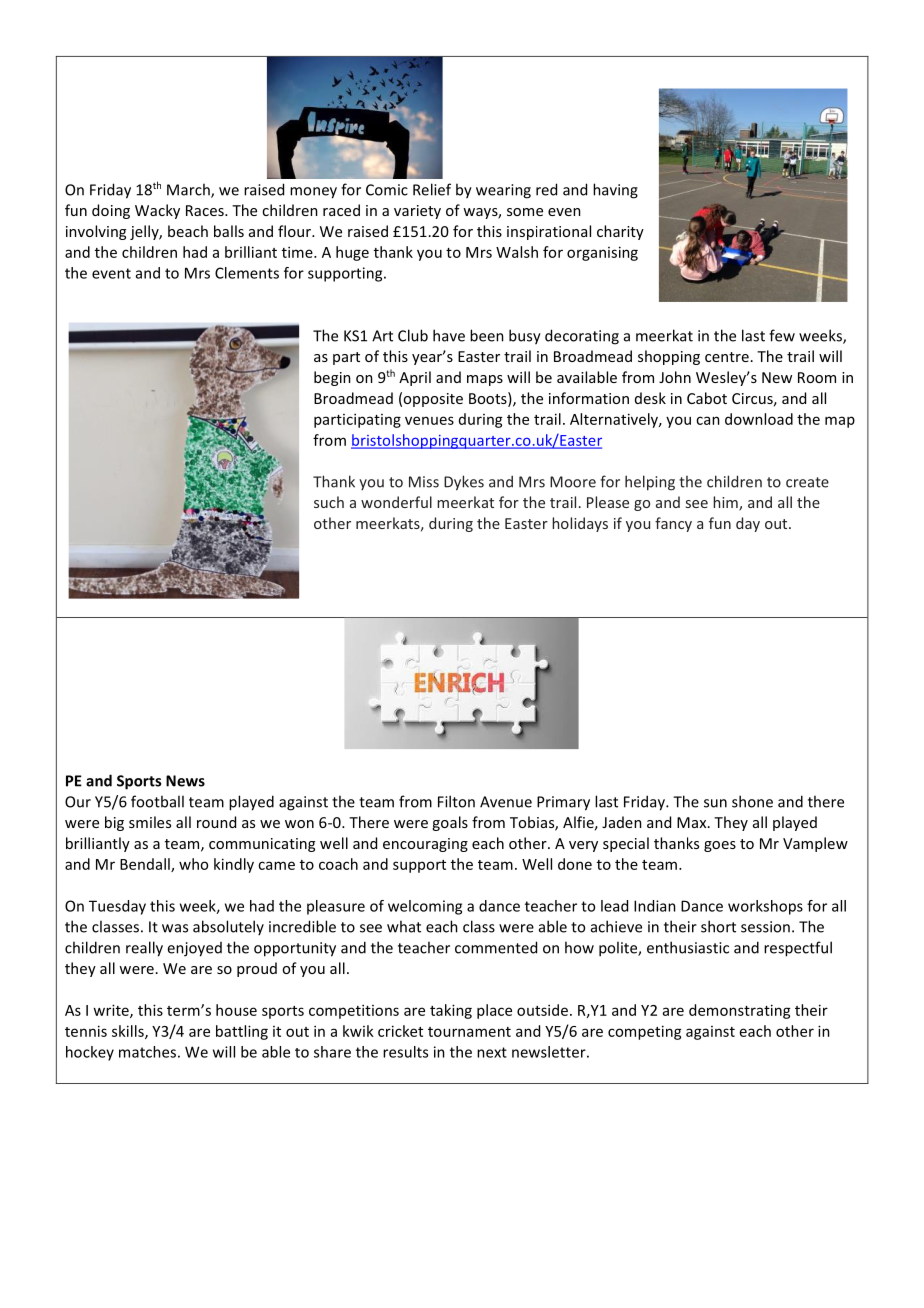 The width and height of the screenshot is (924, 1308). Describe the element at coordinates (752, 801) in the screenshot. I see `shone` at that location.
